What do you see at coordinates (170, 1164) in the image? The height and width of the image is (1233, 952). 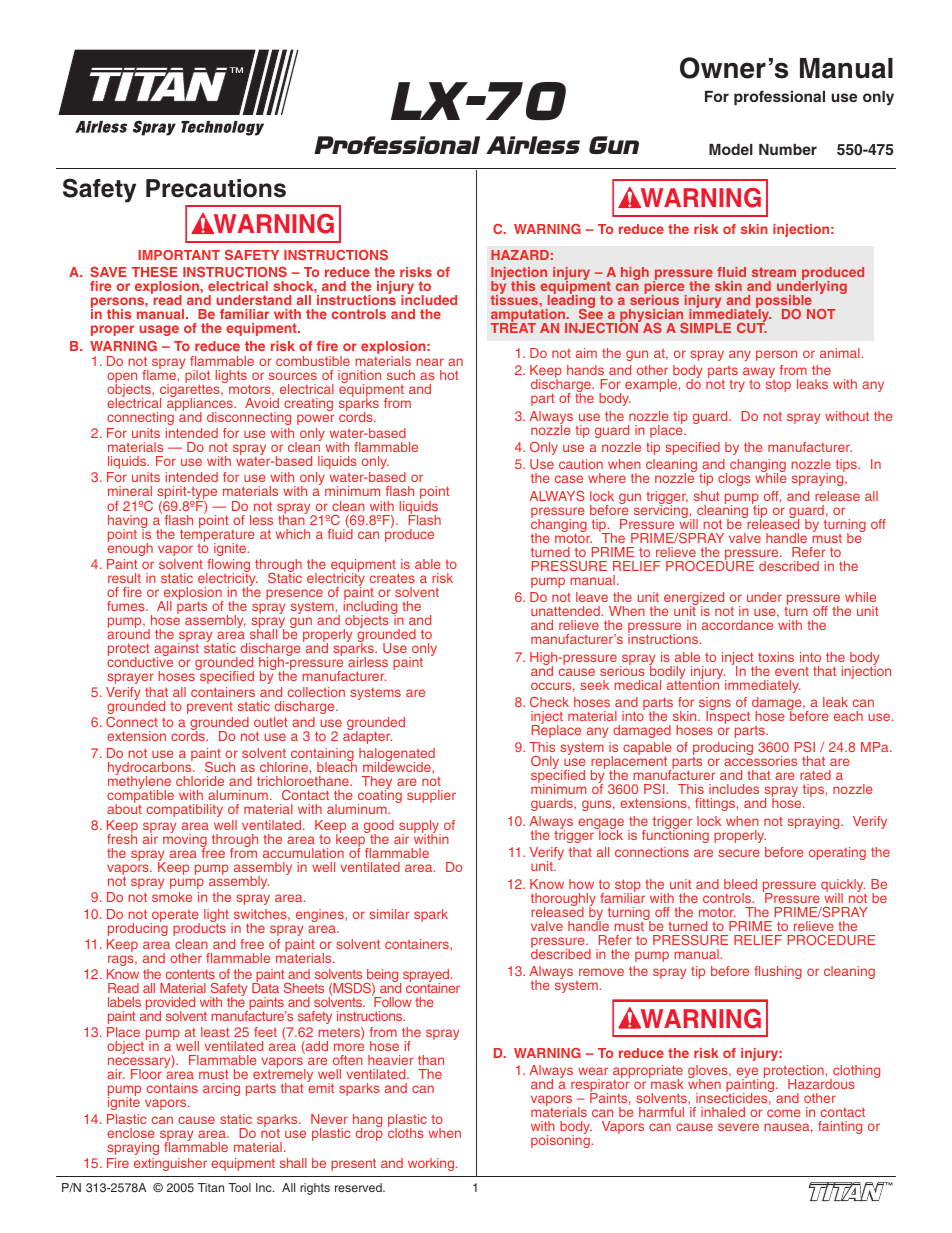 I see `extinguisher` at bounding box center [170, 1164].
